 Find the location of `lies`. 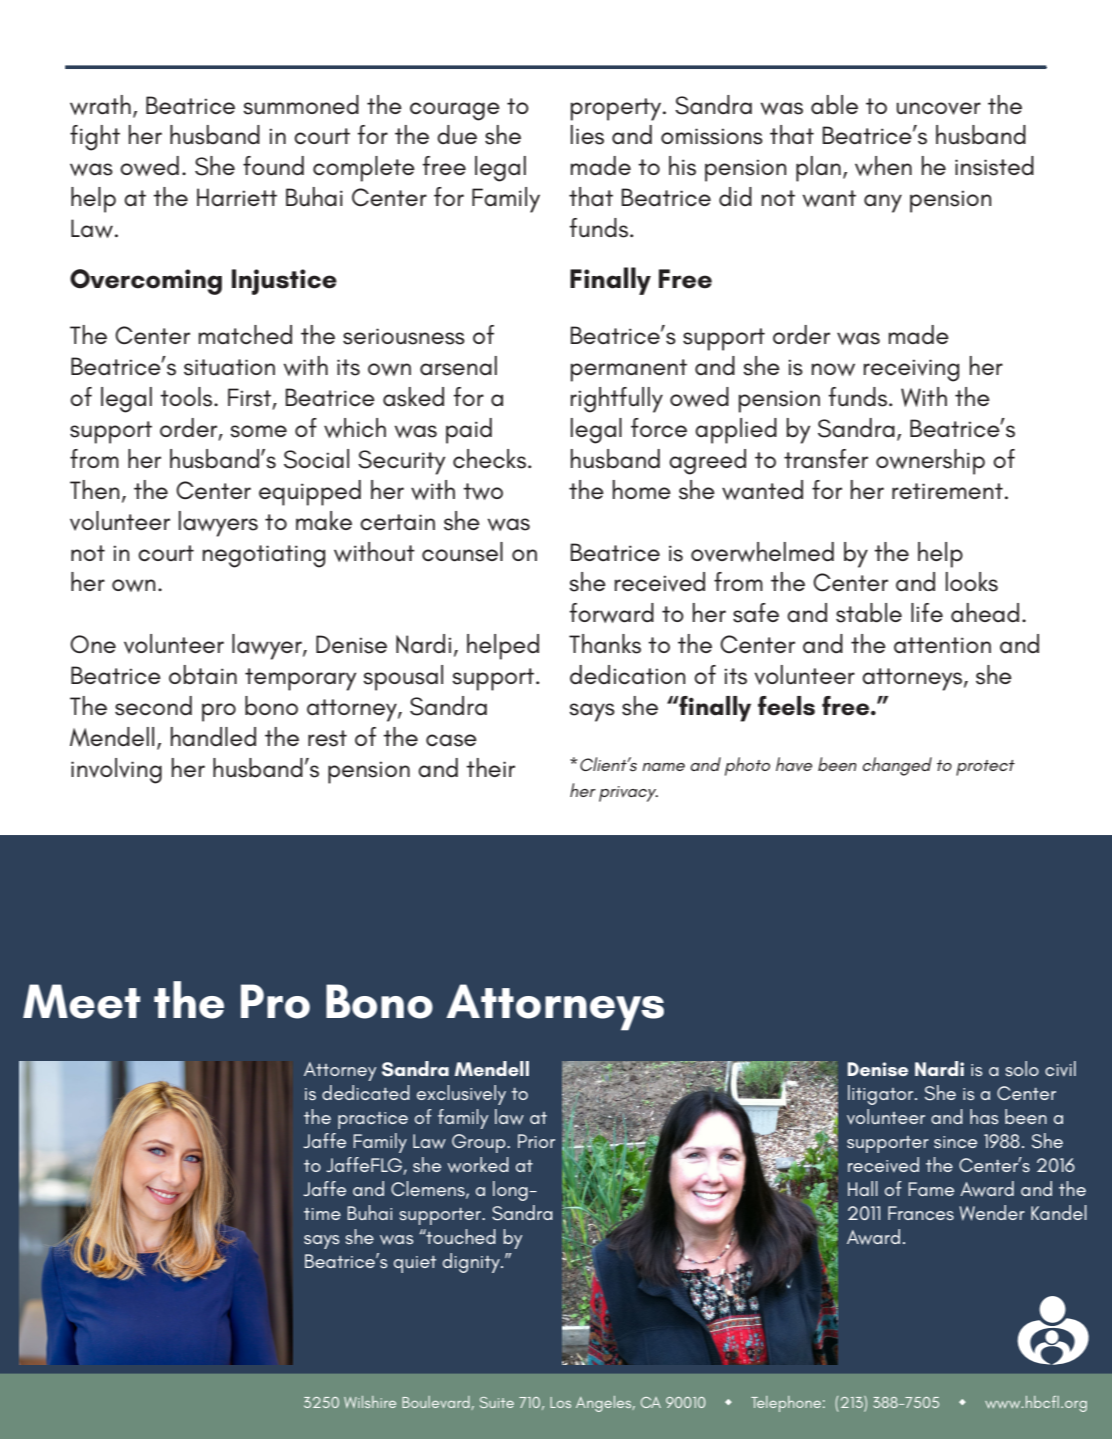

lies is located at coordinates (587, 135).
